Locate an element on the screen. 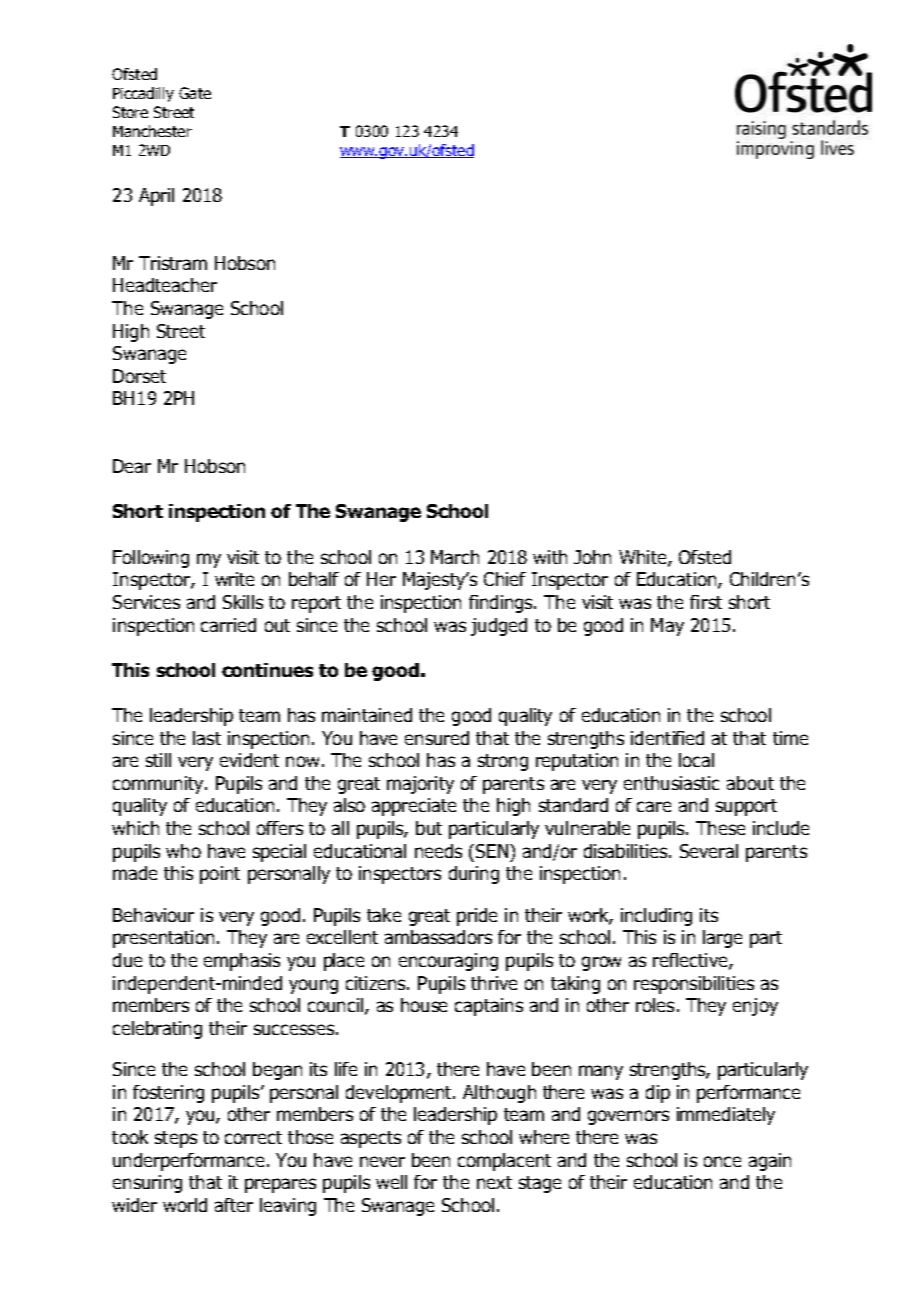 This screenshot has height=1310, width=924. Manchester is located at coordinates (152, 131).
